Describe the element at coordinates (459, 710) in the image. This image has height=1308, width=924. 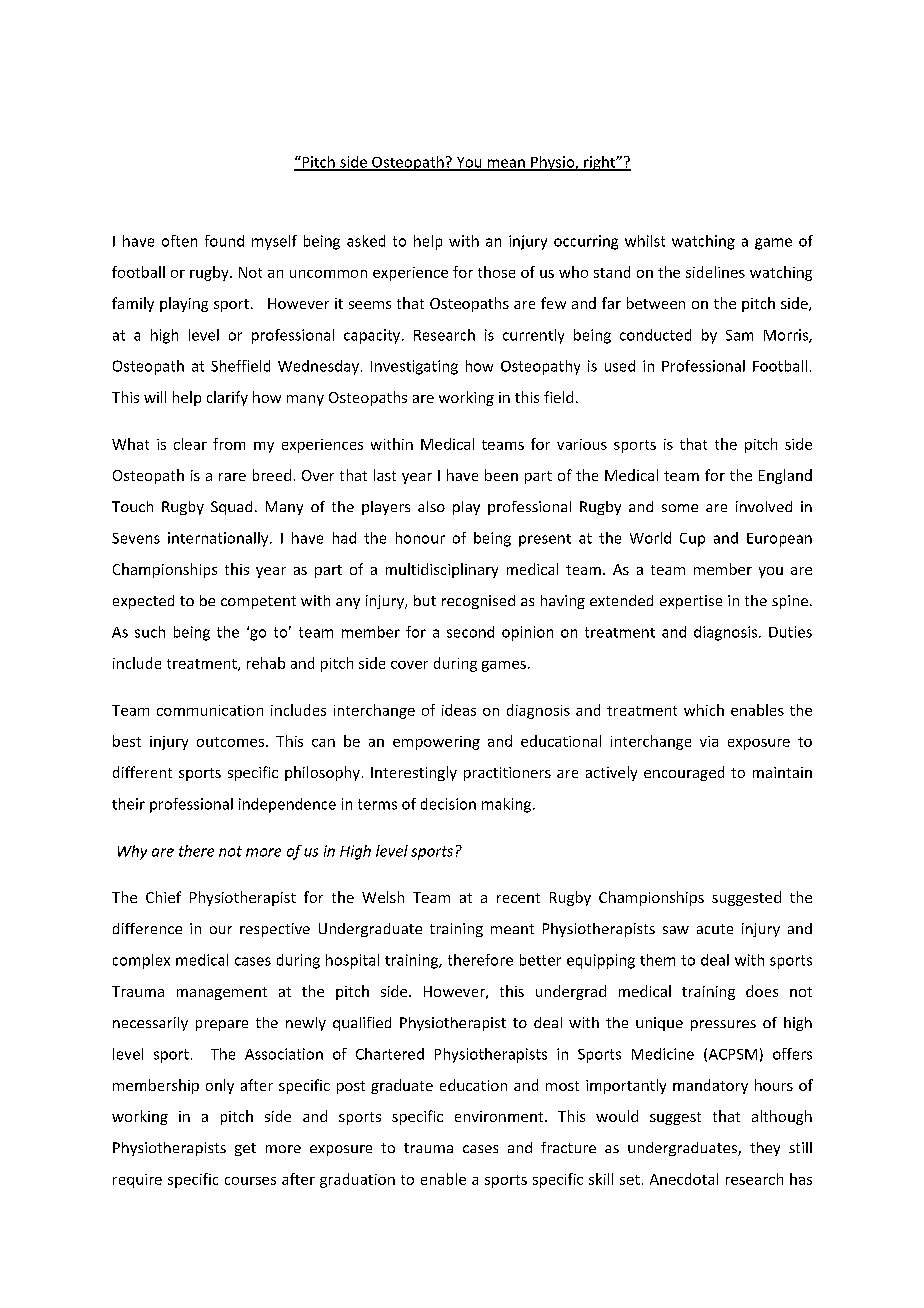
I see `ideas` at that location.
